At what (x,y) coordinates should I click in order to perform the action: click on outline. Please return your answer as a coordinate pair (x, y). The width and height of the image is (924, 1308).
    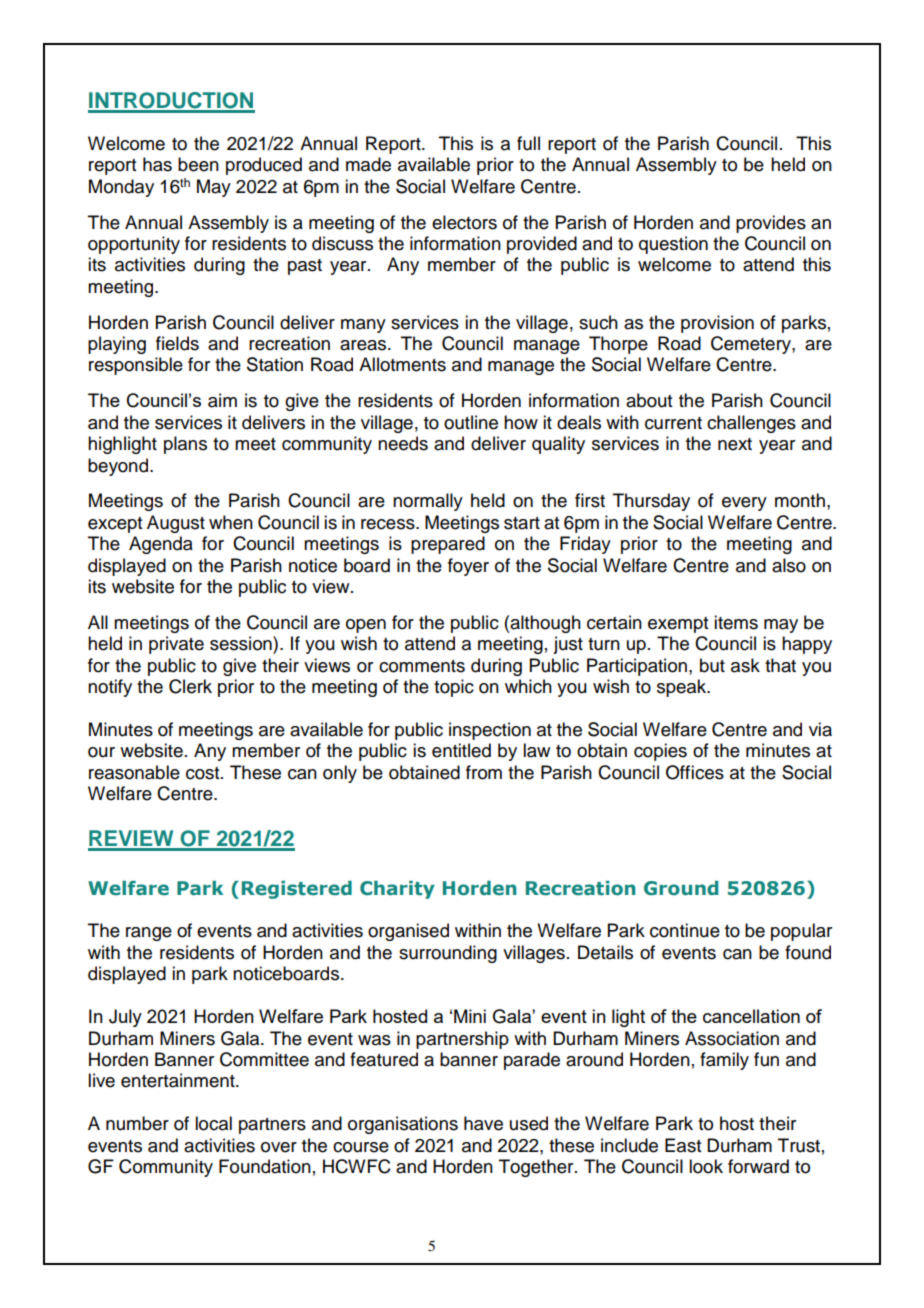
    Looking at the image, I should click on (471, 422).
